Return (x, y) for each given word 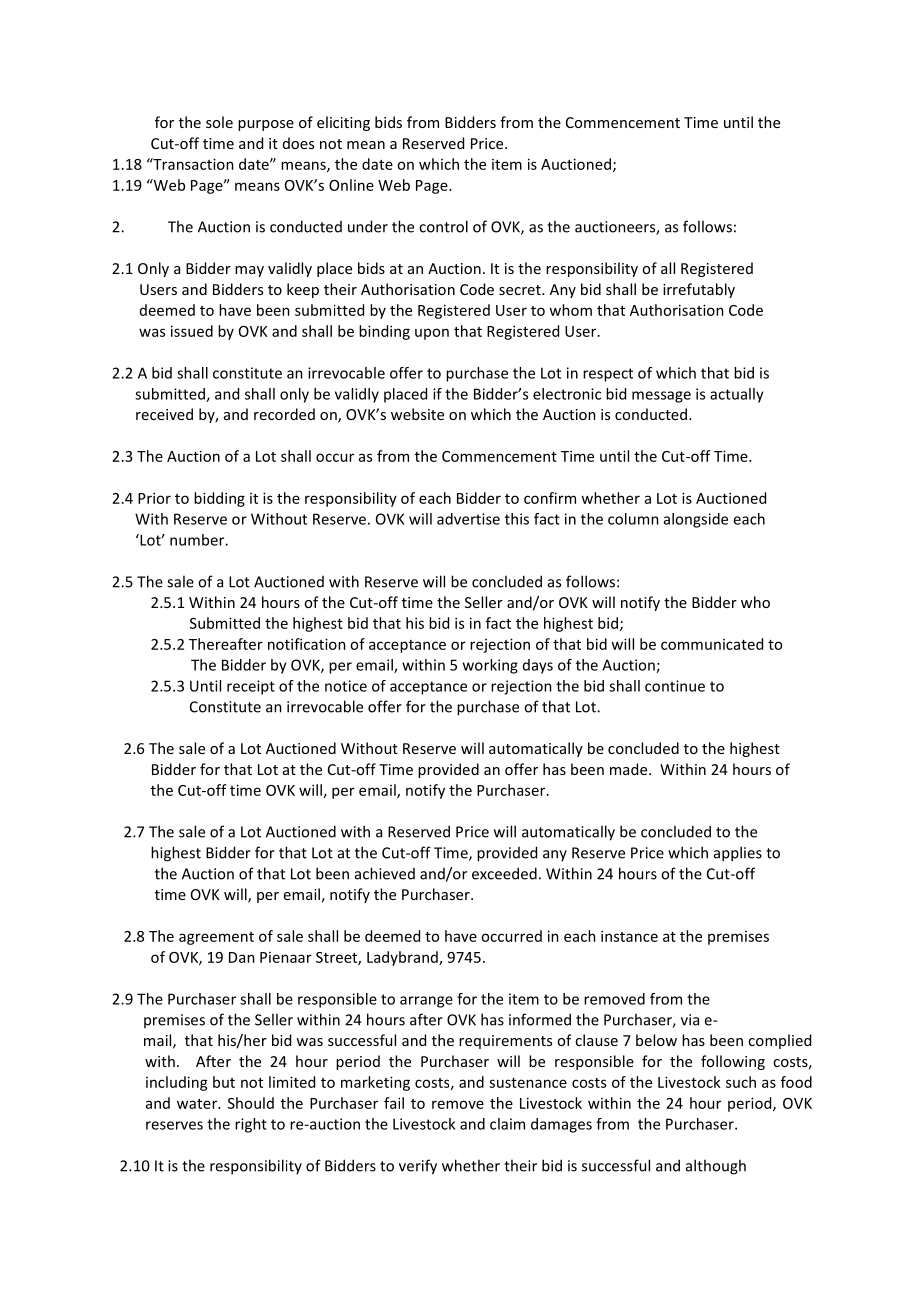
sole (219, 122)
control (443, 226)
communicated (712, 644)
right (251, 1125)
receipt (251, 687)
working (490, 666)
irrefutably (699, 290)
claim (507, 1124)
